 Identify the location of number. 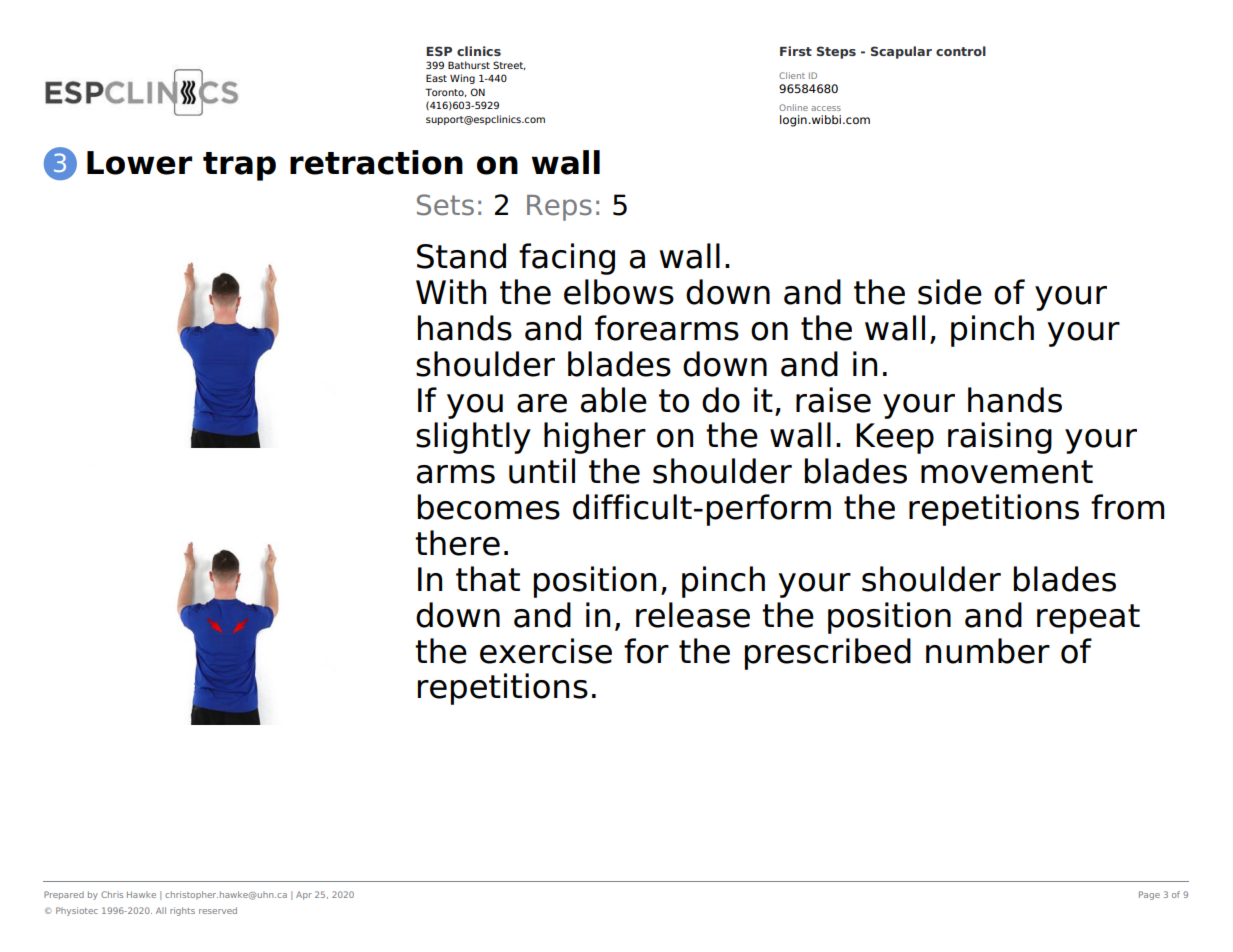
(988, 651).
